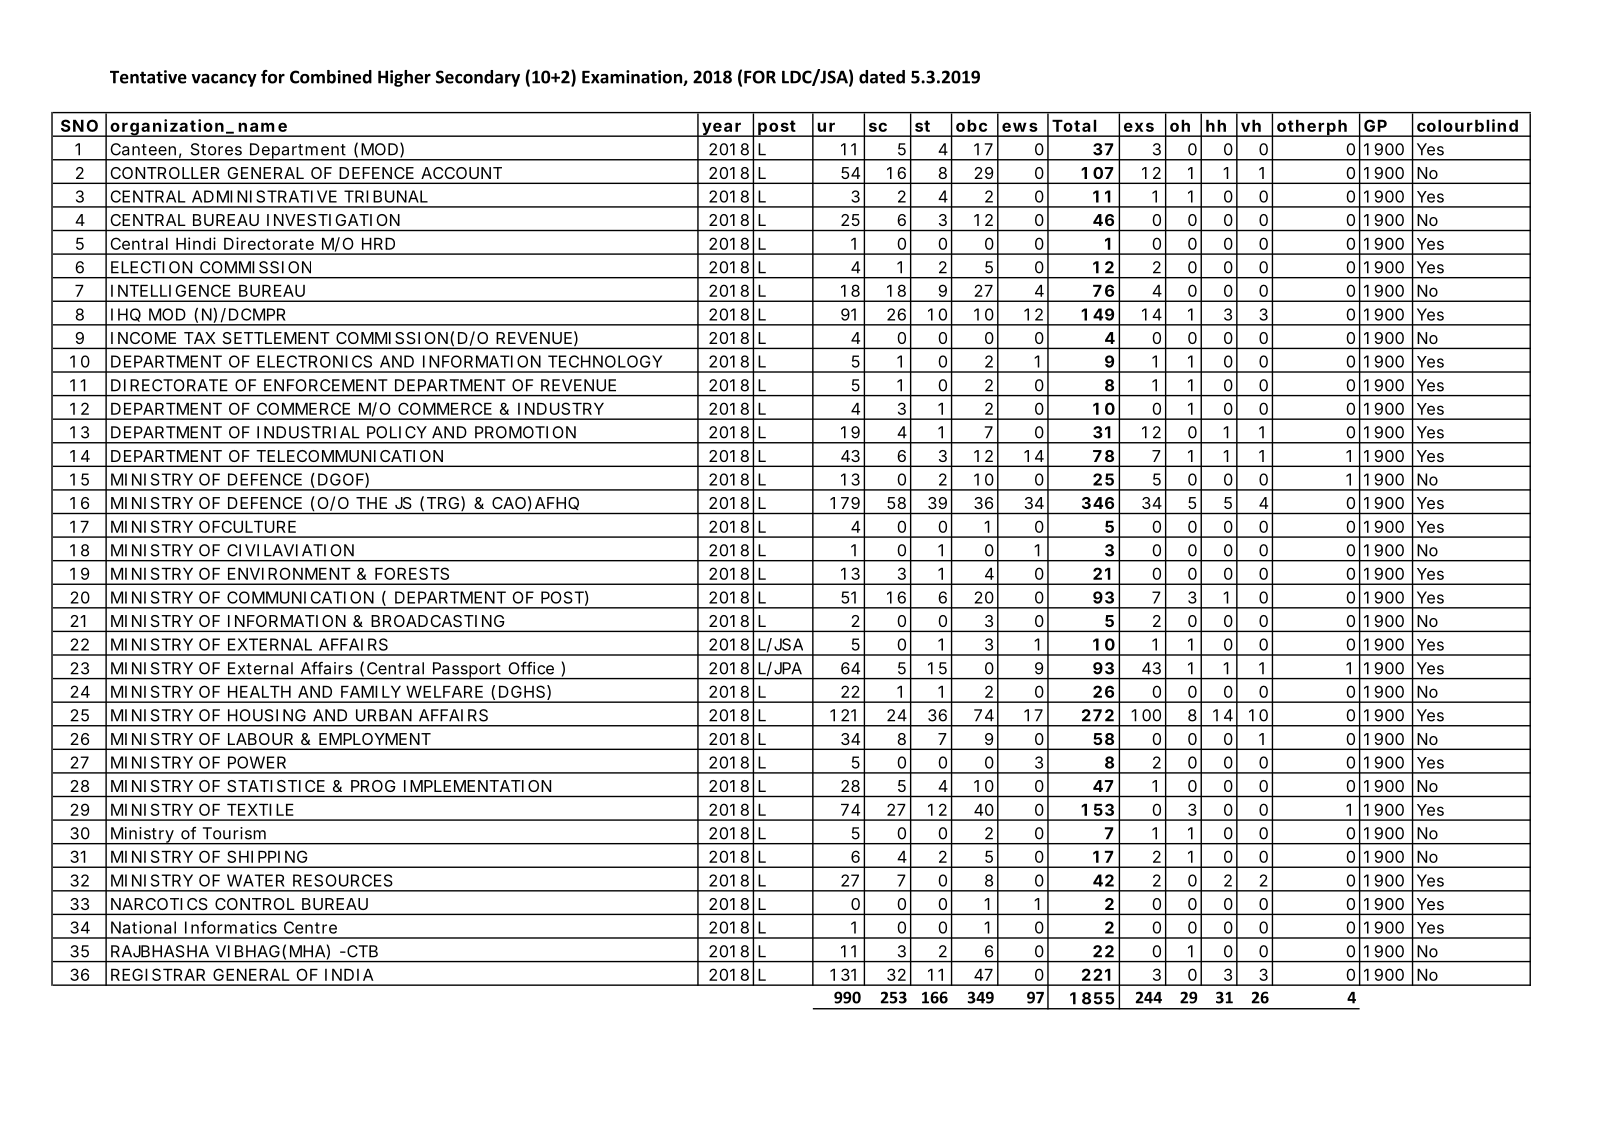 The height and width of the screenshot is (1147, 1622). Describe the element at coordinates (1074, 125) in the screenshot. I see `Total` at that location.
